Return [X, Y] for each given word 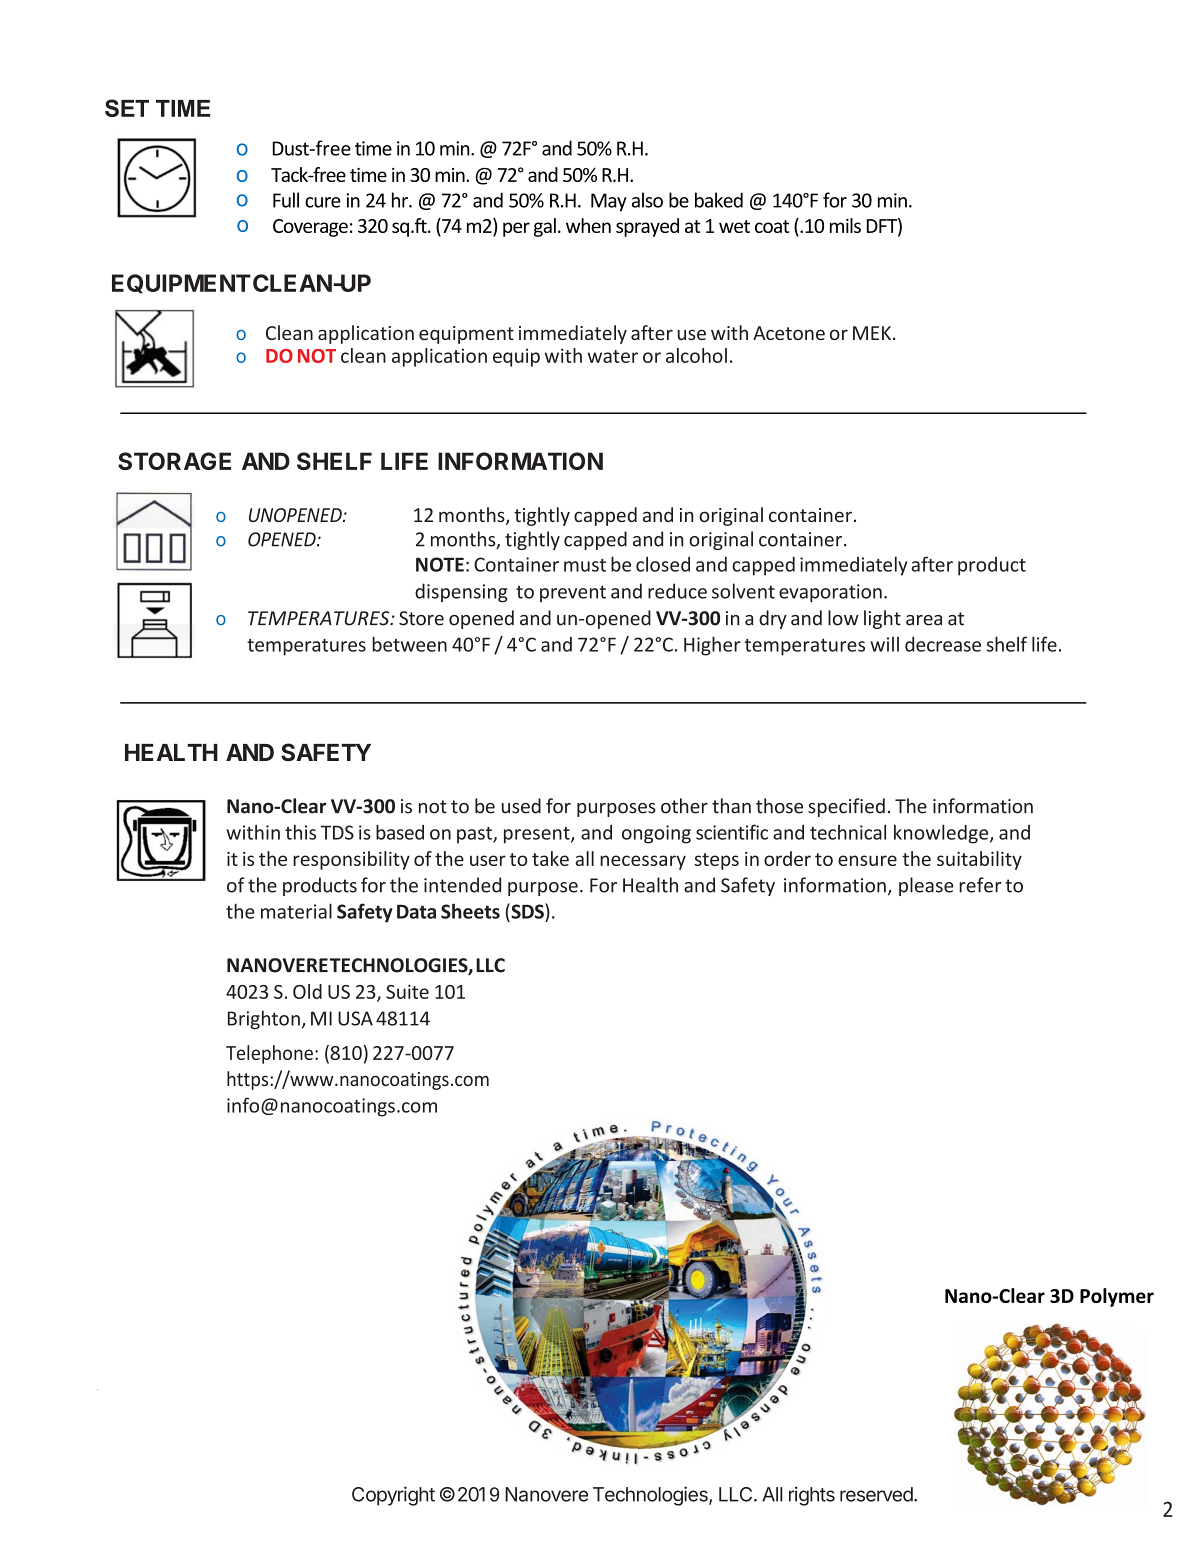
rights [812, 1496]
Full [286, 200]
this [300, 832]
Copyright [393, 1496]
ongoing [656, 834]
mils [845, 225]
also [647, 200]
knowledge [942, 834]
